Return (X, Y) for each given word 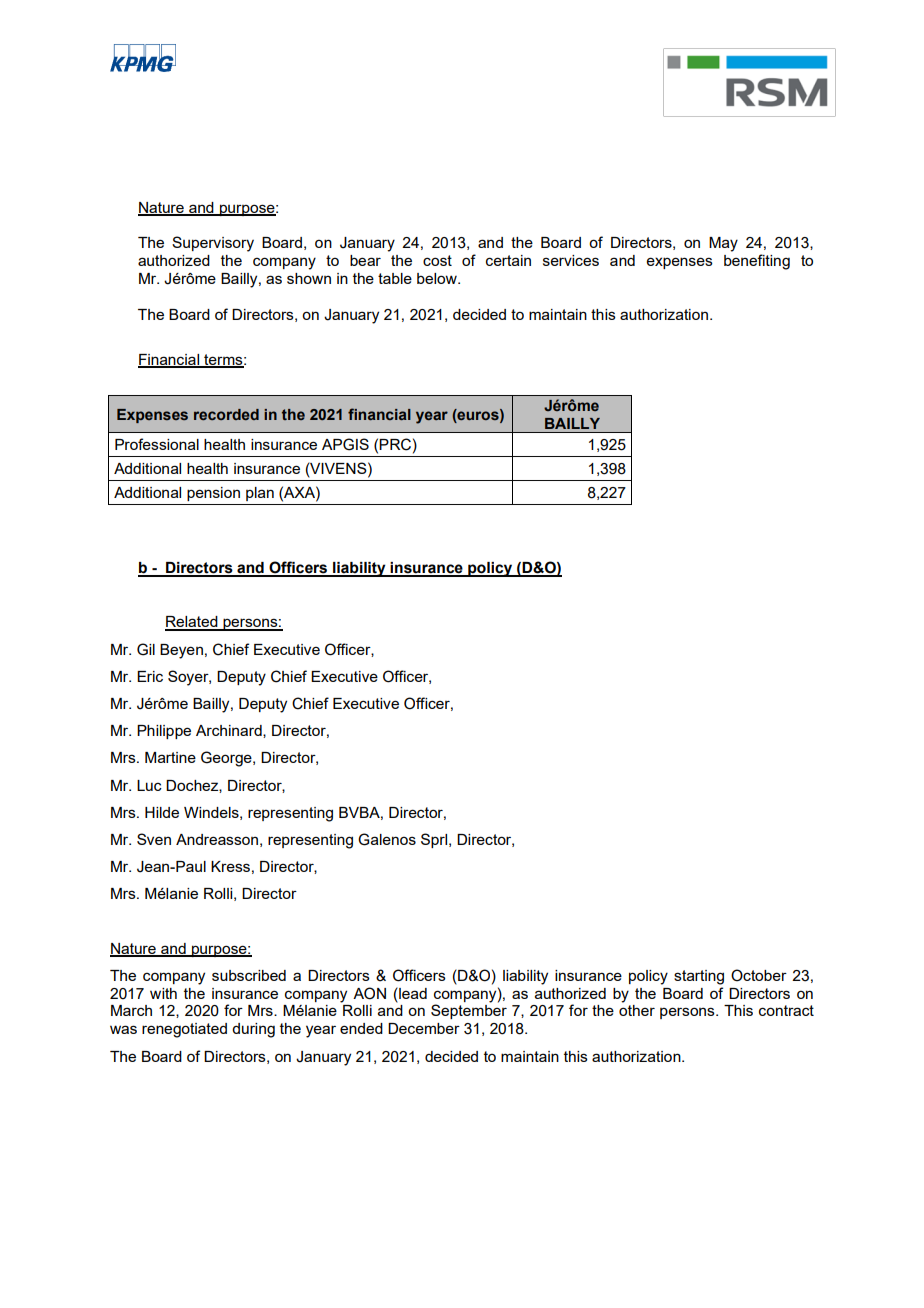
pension (213, 494)
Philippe (164, 732)
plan (260, 494)
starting (699, 977)
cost (437, 260)
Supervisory (213, 244)
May (723, 244)
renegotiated (184, 1030)
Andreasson (217, 839)
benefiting (757, 262)
